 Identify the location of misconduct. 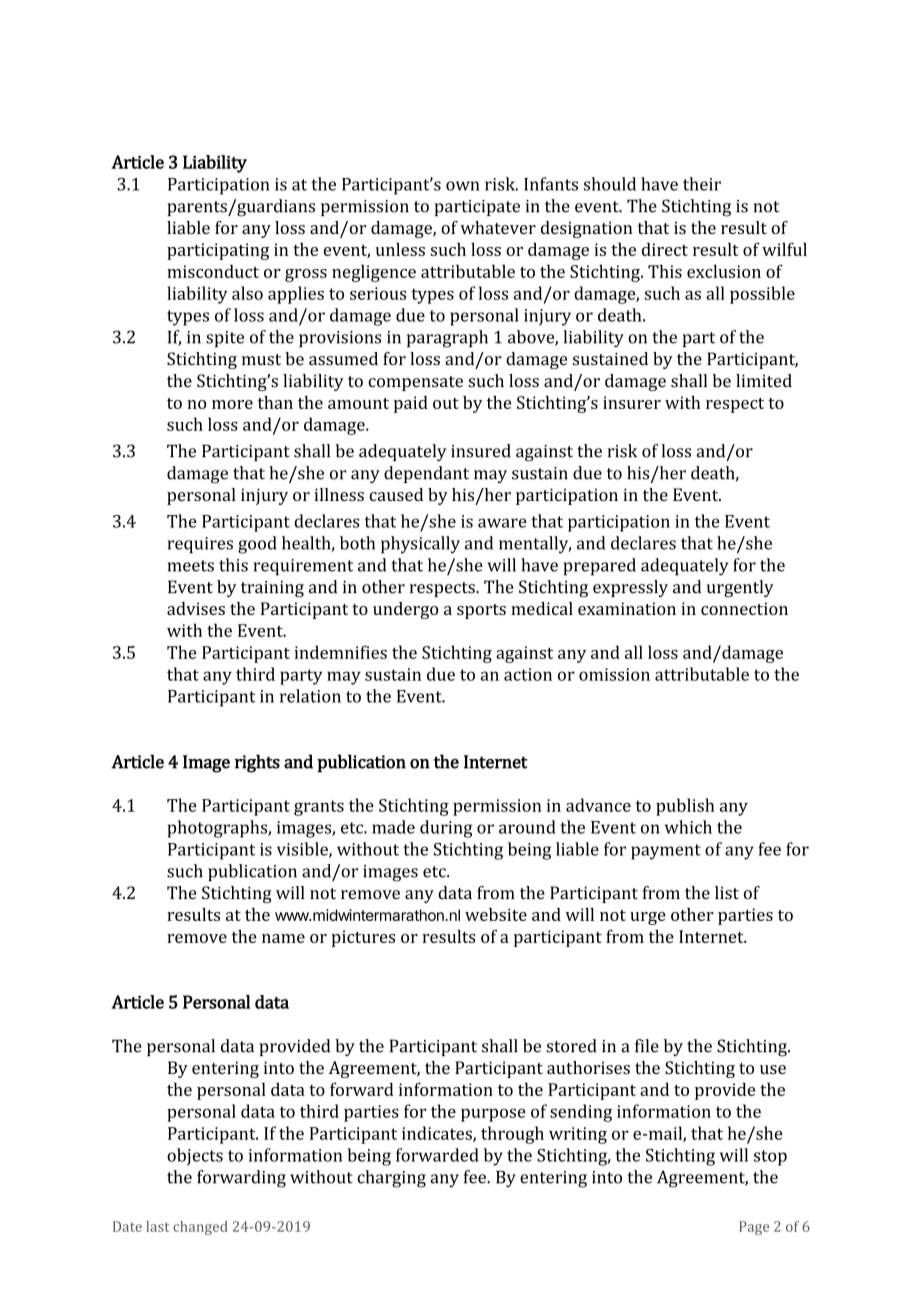
(213, 271).
